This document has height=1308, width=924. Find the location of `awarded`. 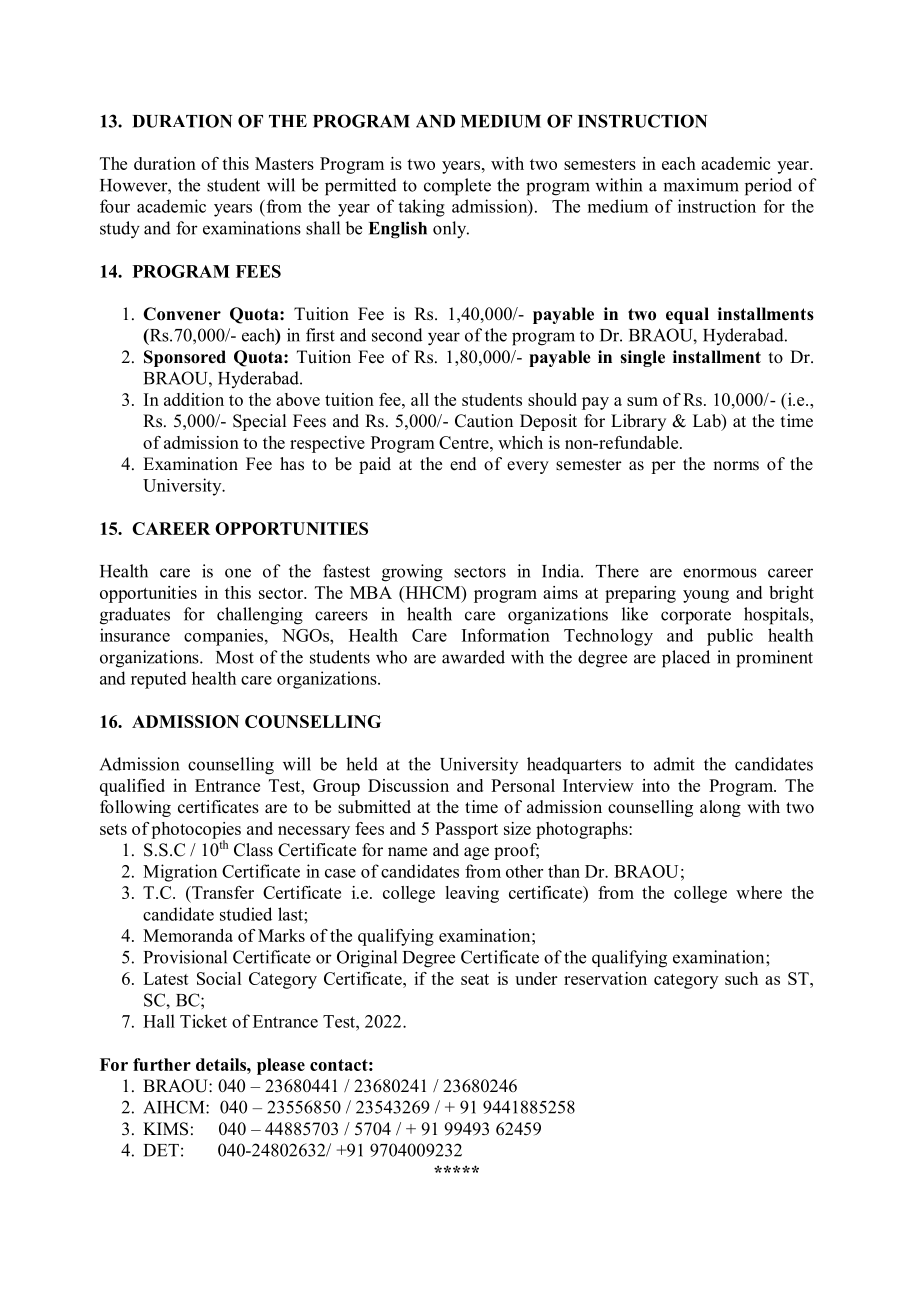

awarded is located at coordinates (473, 657).
